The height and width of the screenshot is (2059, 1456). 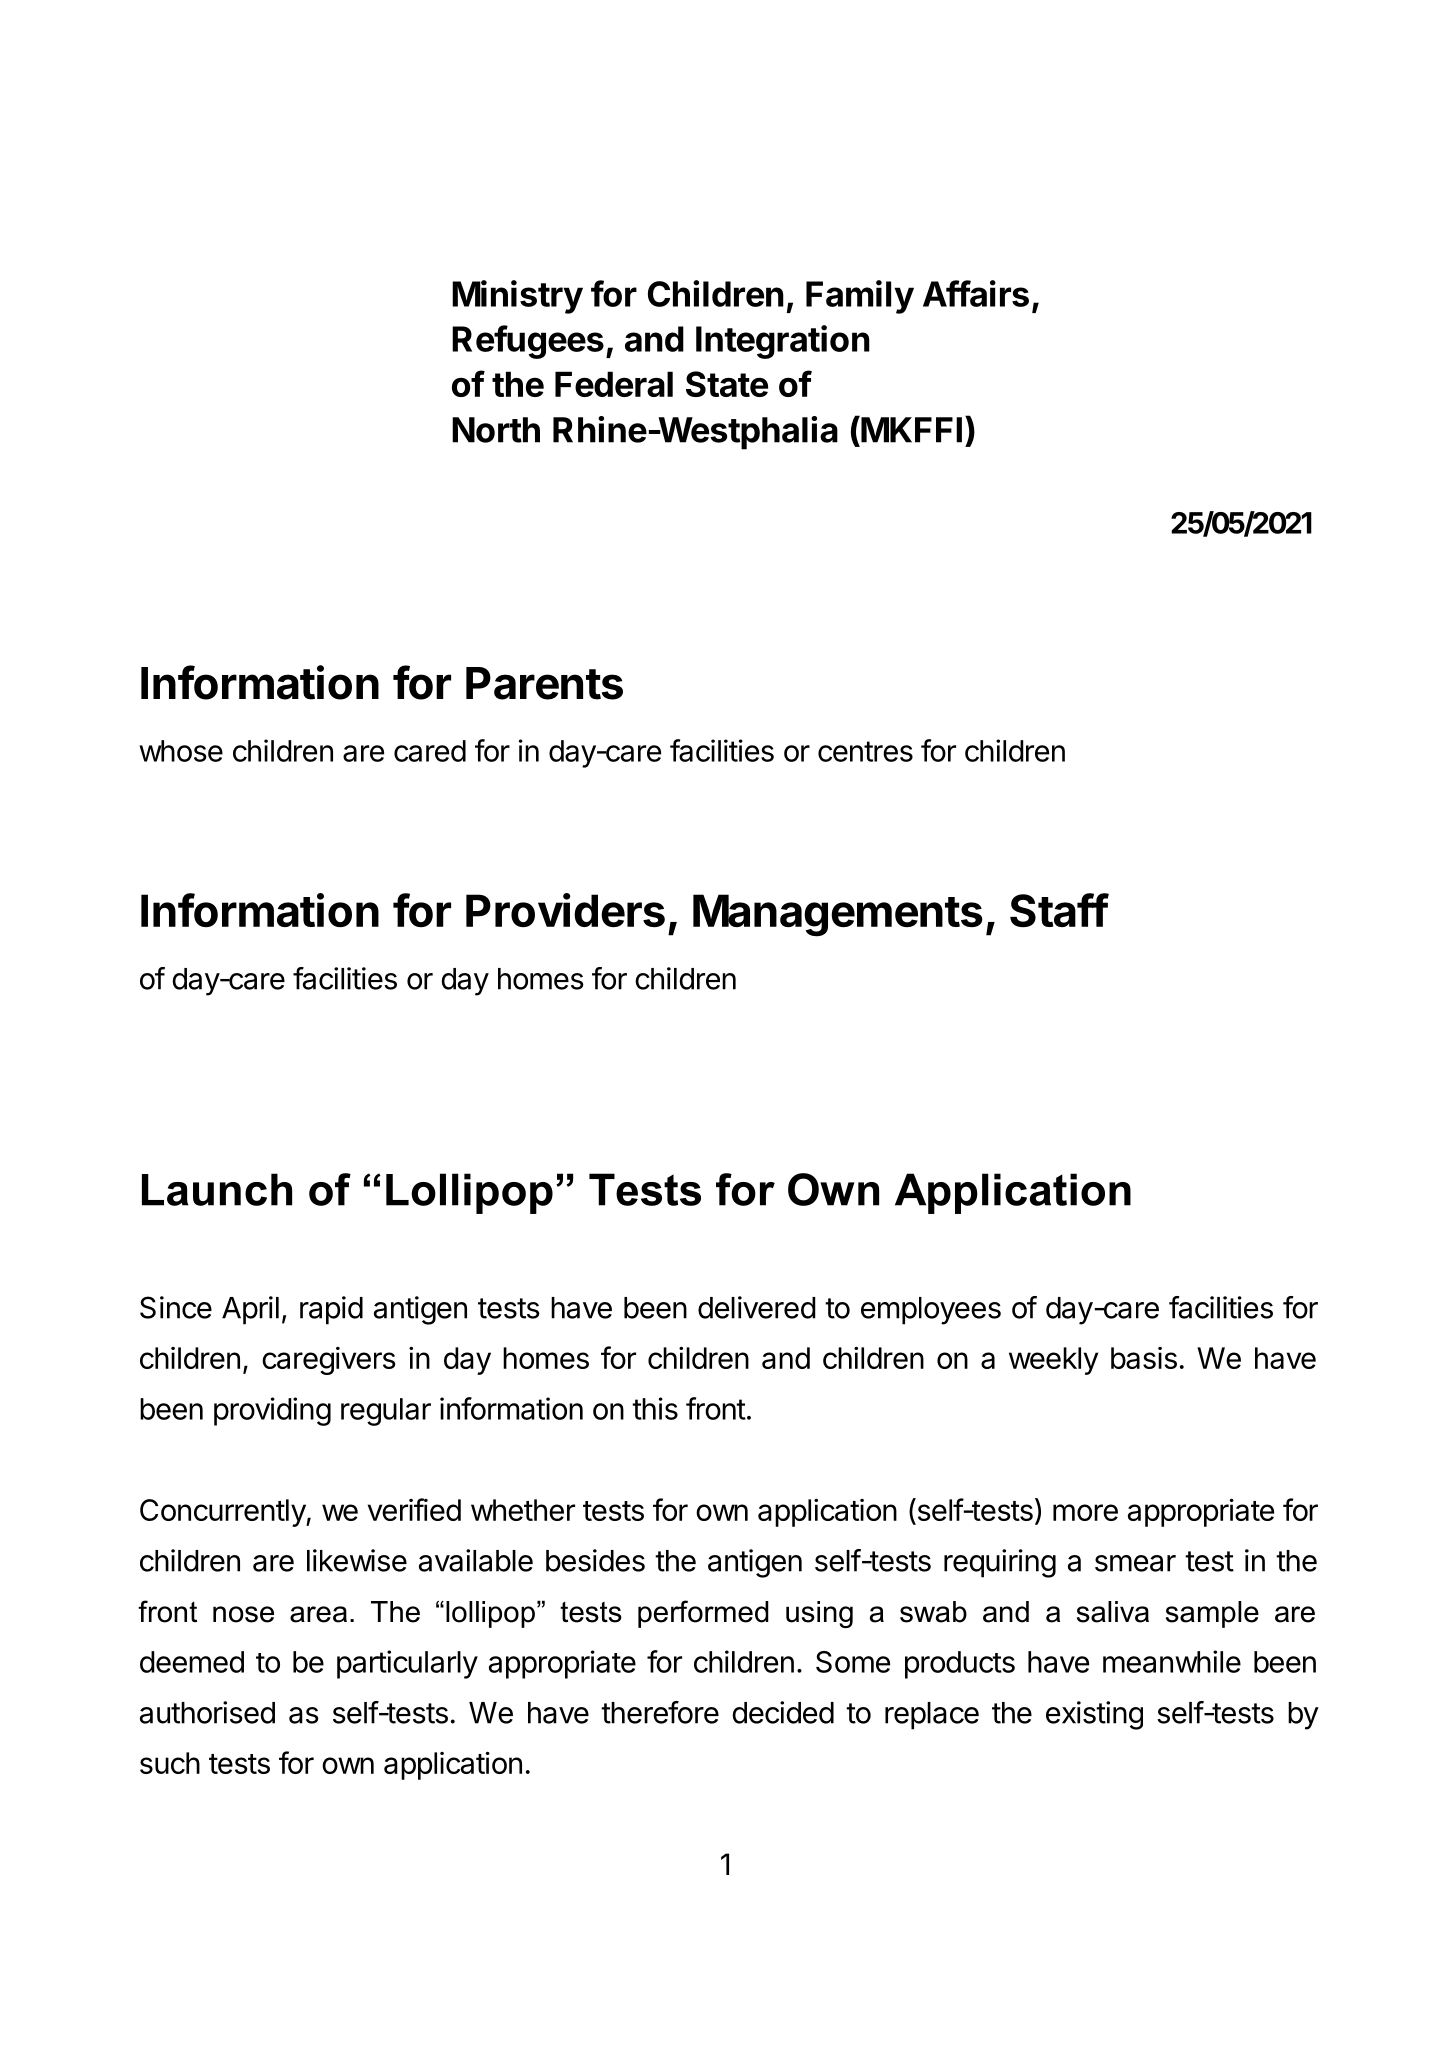 What do you see at coordinates (331, 1310) in the screenshot?
I see `rapid` at bounding box center [331, 1310].
